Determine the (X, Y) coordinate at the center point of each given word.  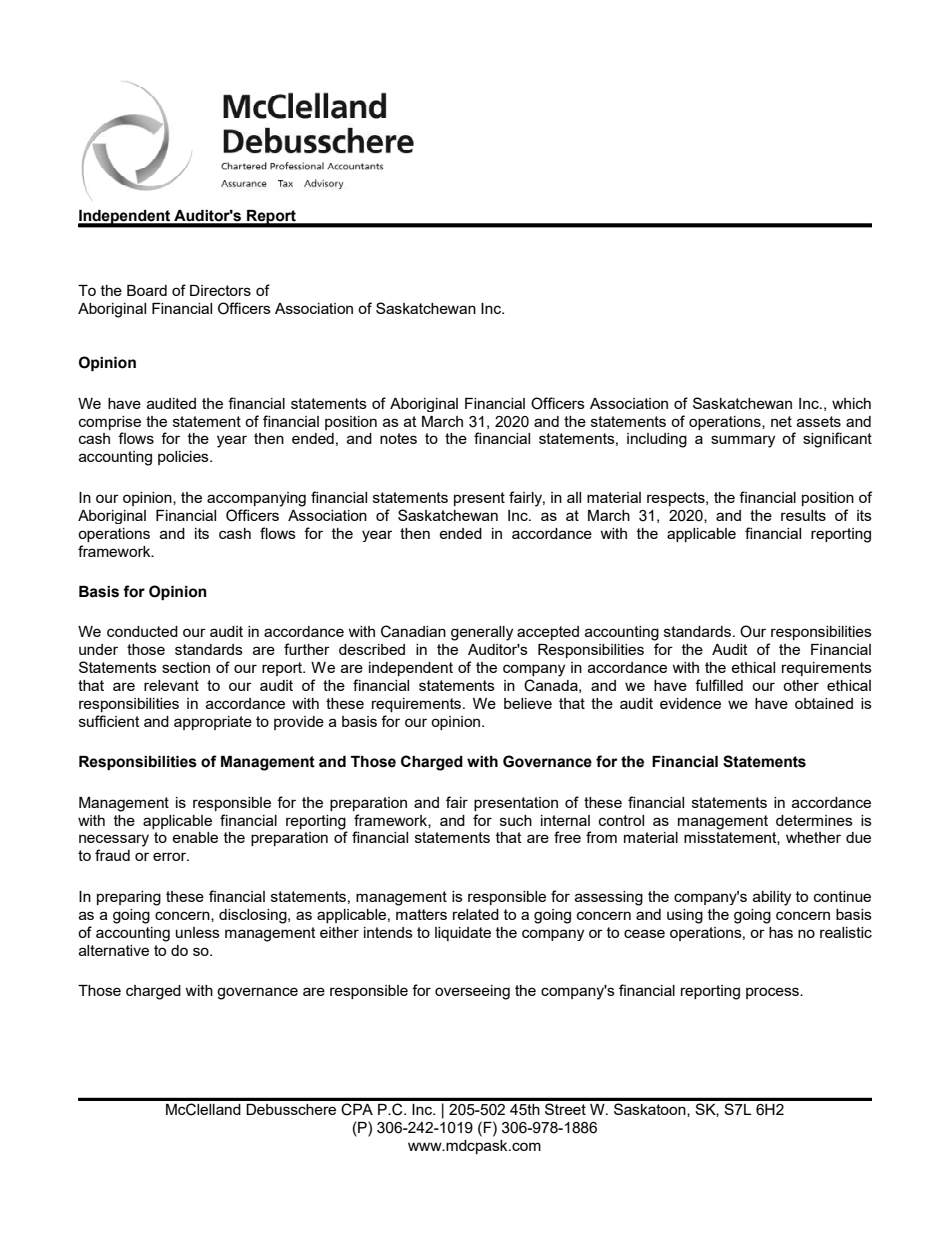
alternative (114, 950)
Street (565, 1109)
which (851, 403)
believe (528, 703)
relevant (171, 685)
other (801, 685)
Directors (220, 290)
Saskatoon (651, 1110)
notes (398, 438)
